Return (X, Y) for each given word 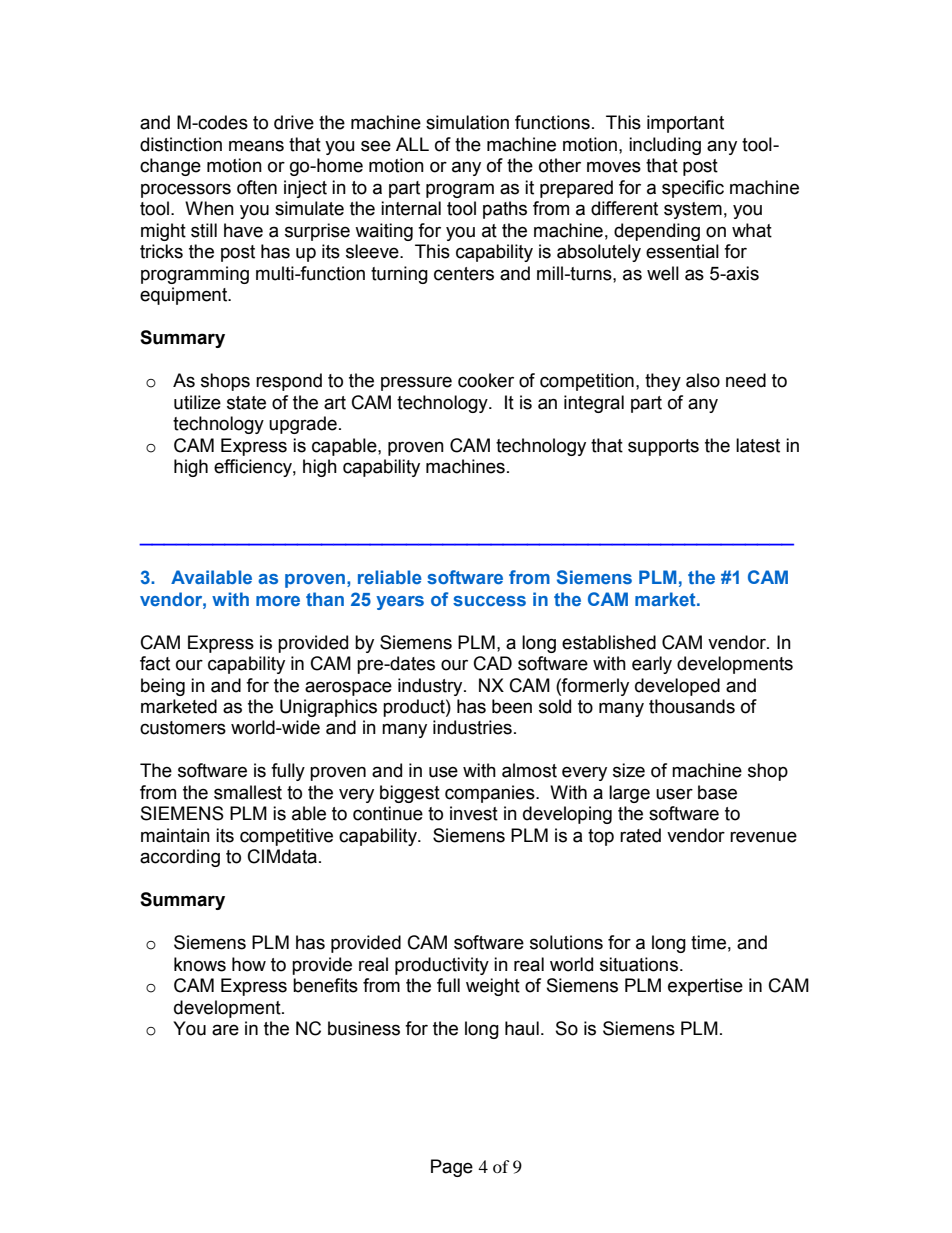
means (256, 146)
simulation (467, 122)
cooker (486, 380)
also (703, 380)
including (665, 146)
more (278, 601)
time (708, 942)
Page (452, 1168)
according (180, 858)
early (652, 665)
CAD (493, 663)
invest (474, 813)
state (246, 403)
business (364, 1028)
